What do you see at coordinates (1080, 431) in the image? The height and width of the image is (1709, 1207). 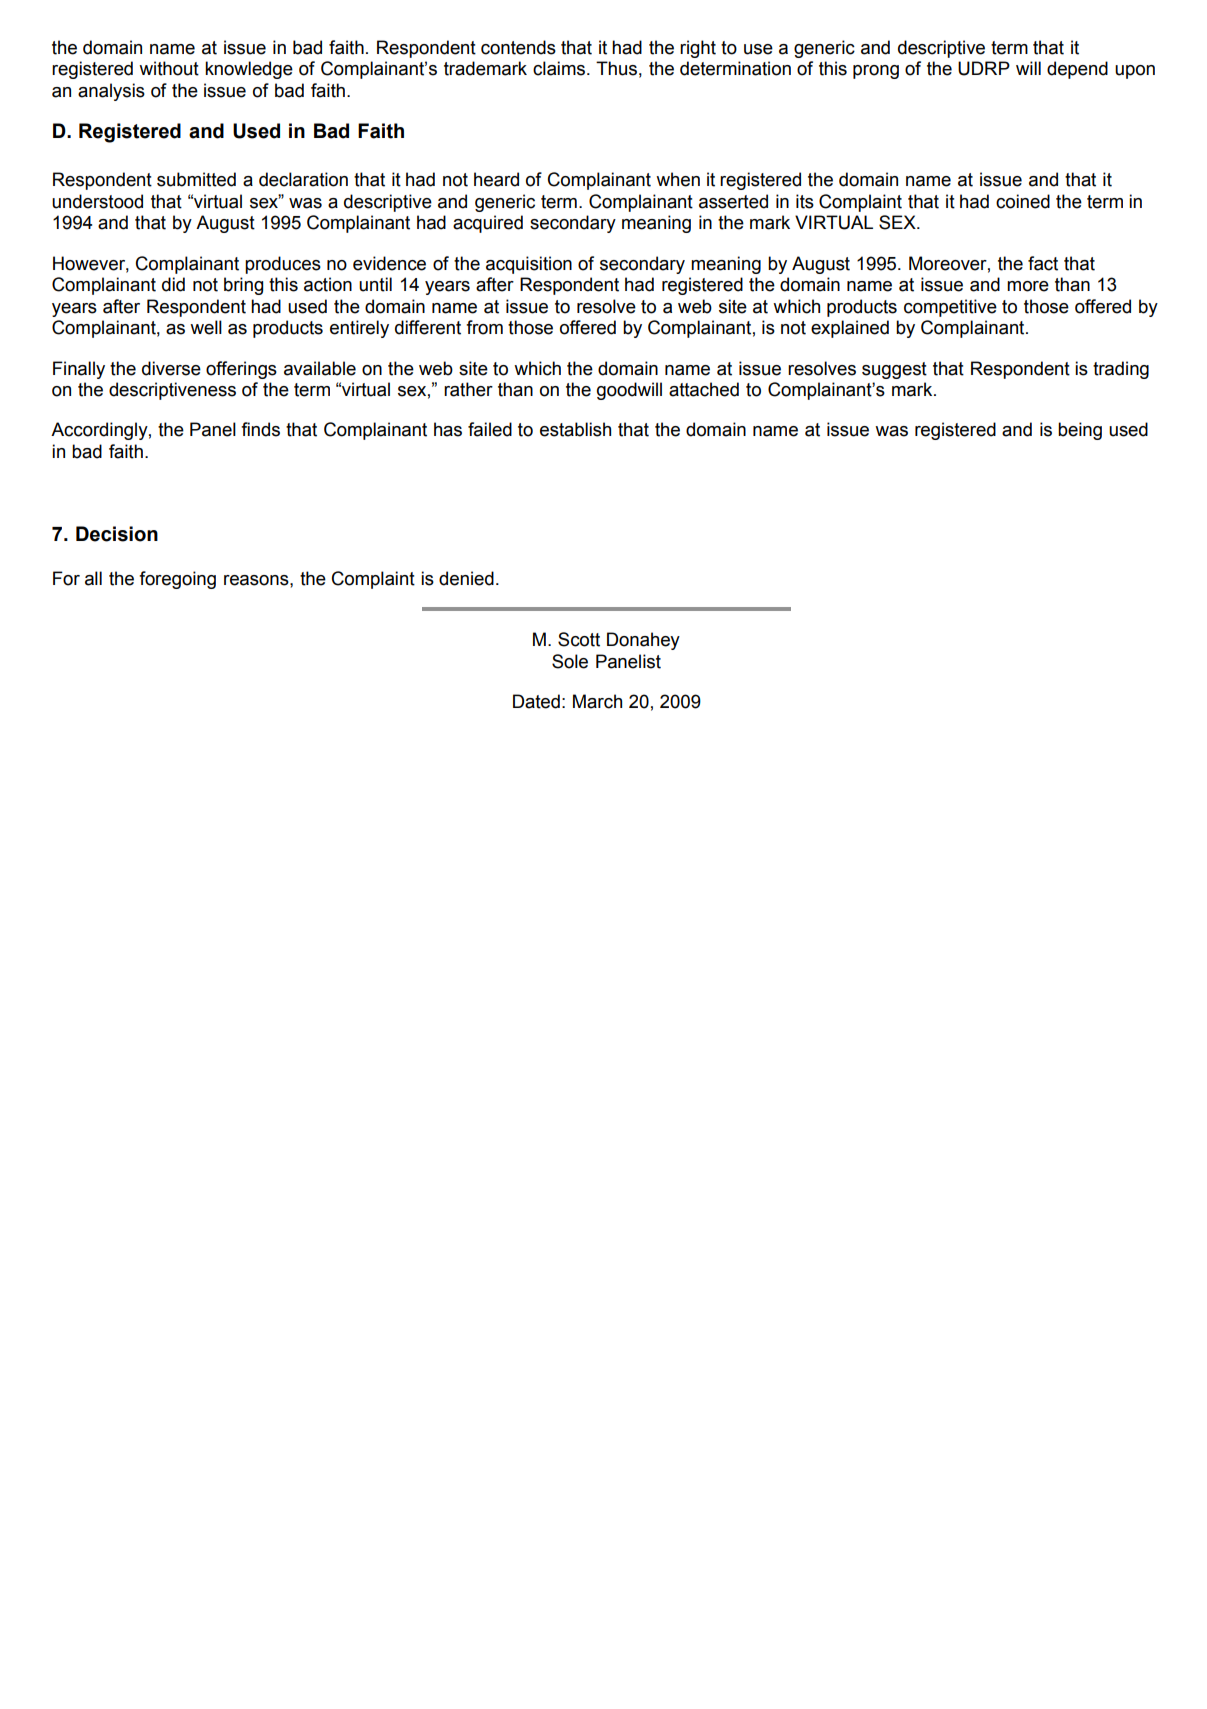 I see `being` at bounding box center [1080, 431].
